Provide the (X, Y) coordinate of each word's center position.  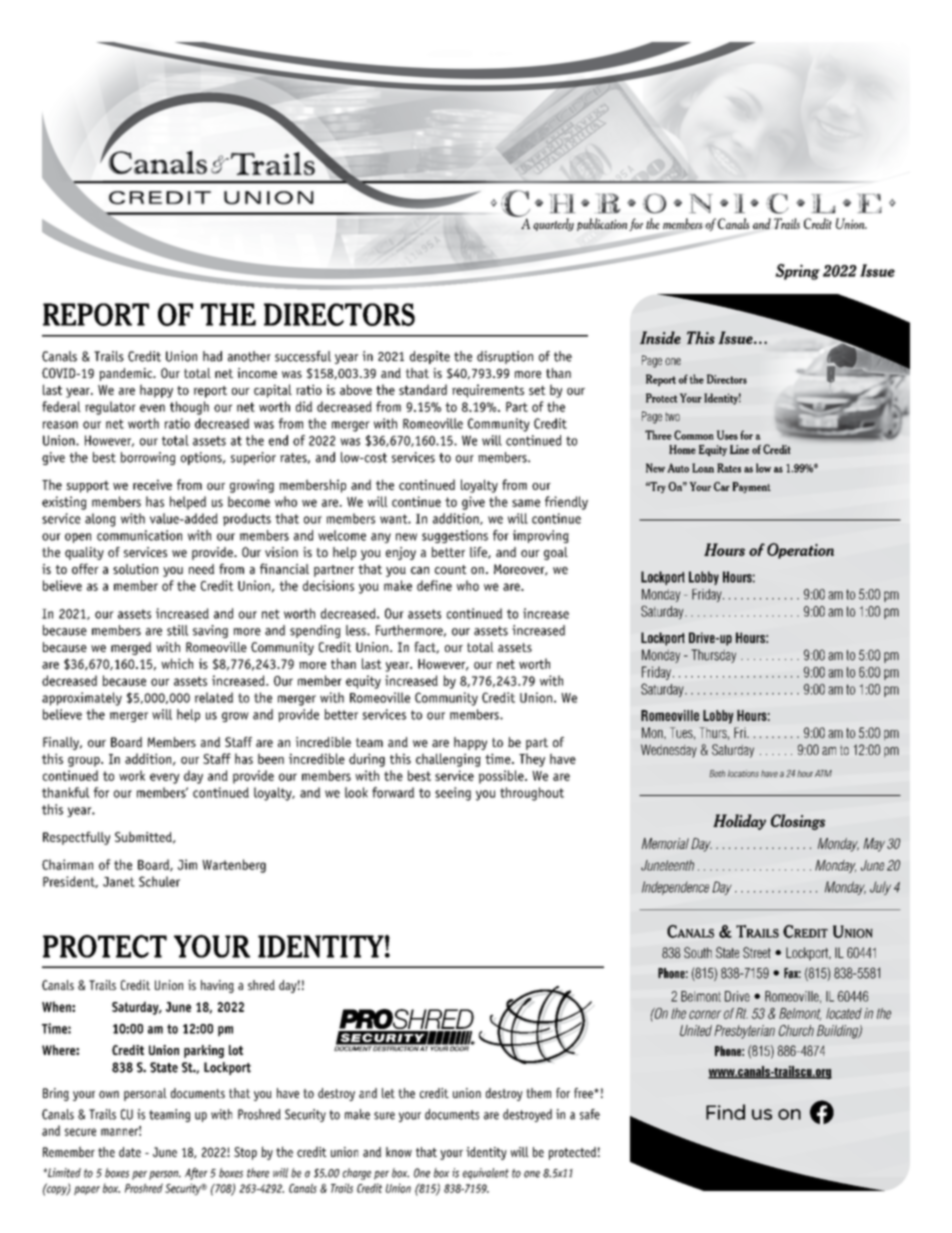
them (538, 1093)
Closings (798, 822)
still (178, 630)
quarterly (553, 224)
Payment (751, 487)
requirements (488, 391)
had (212, 356)
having (217, 986)
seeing (453, 794)
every (165, 778)
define (434, 585)
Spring (797, 272)
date (130, 1152)
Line (739, 449)
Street (757, 952)
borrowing (148, 458)
